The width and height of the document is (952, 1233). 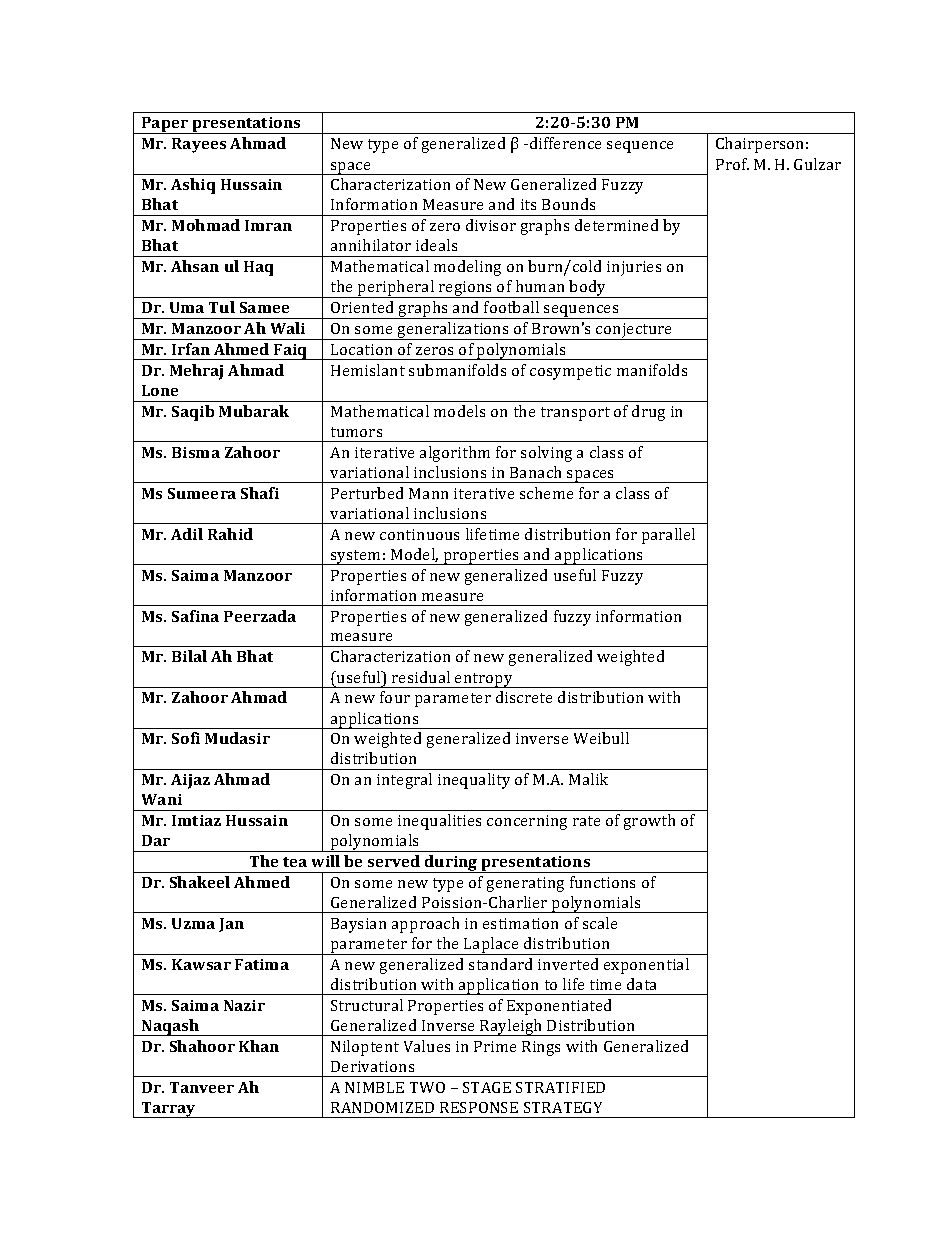 I want to click on parallel, so click(x=668, y=536).
